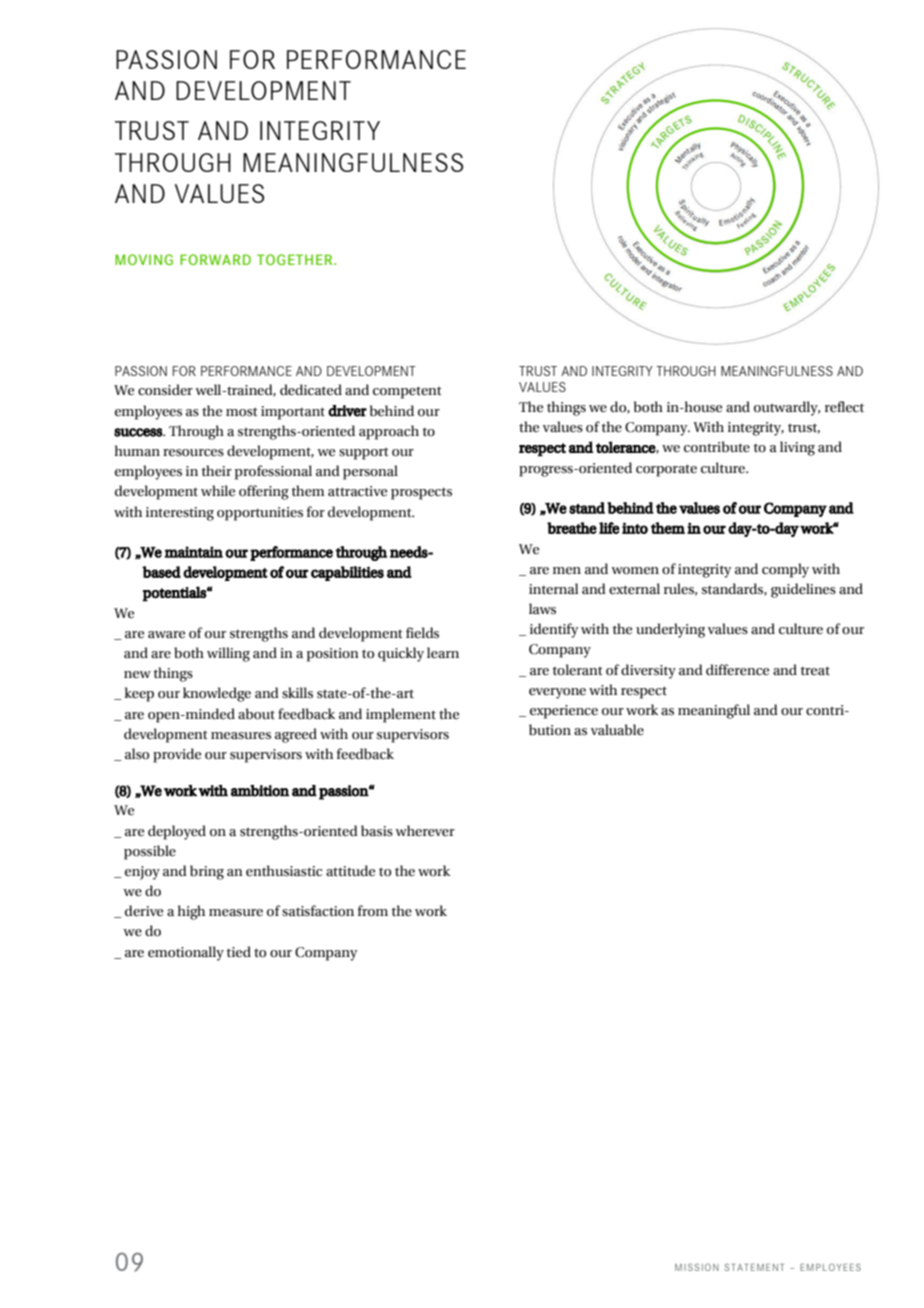 The image size is (924, 1308). Describe the element at coordinates (215, 259) in the screenshot. I see `FORWARD` at that location.
